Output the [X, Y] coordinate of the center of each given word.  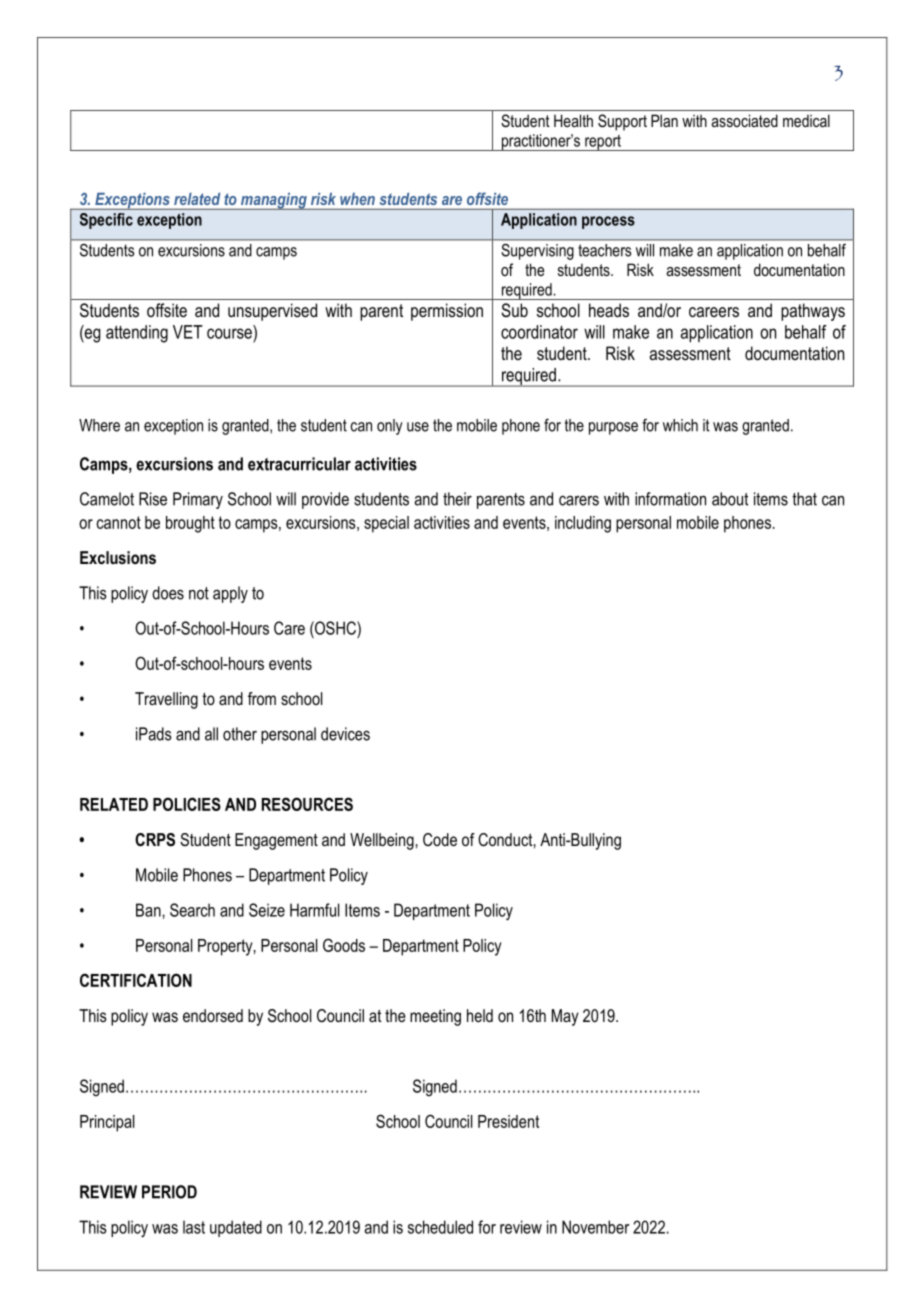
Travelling [166, 700]
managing [274, 201]
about [730, 499]
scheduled [440, 1227]
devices [345, 734]
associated [744, 120]
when [357, 199]
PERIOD [169, 1192]
